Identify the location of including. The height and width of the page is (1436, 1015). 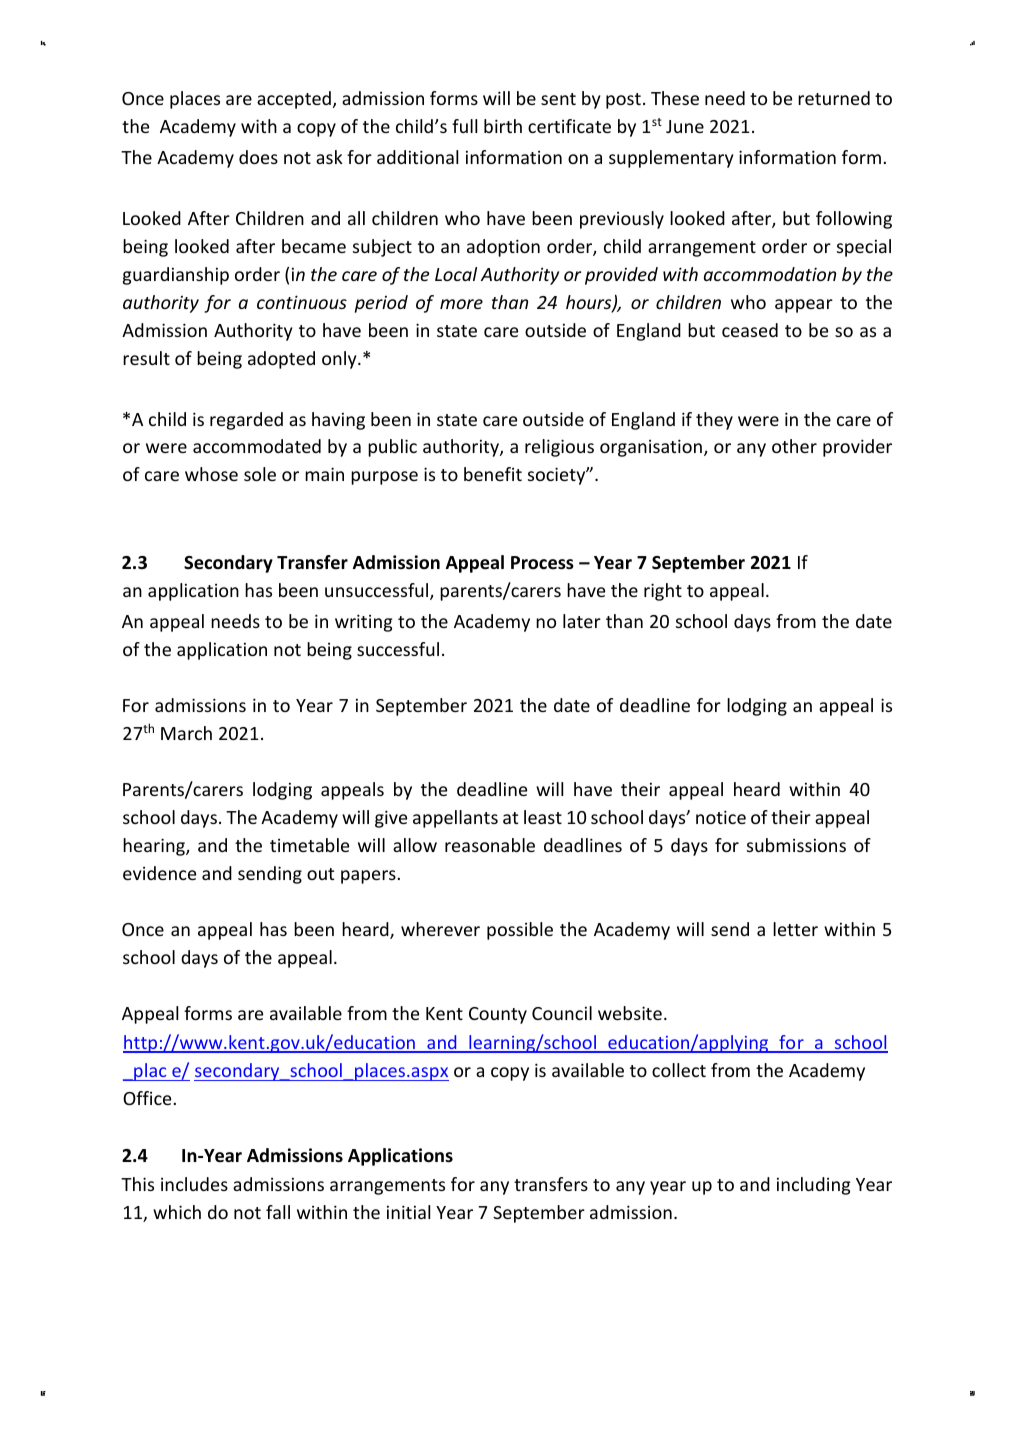
(813, 1186).
